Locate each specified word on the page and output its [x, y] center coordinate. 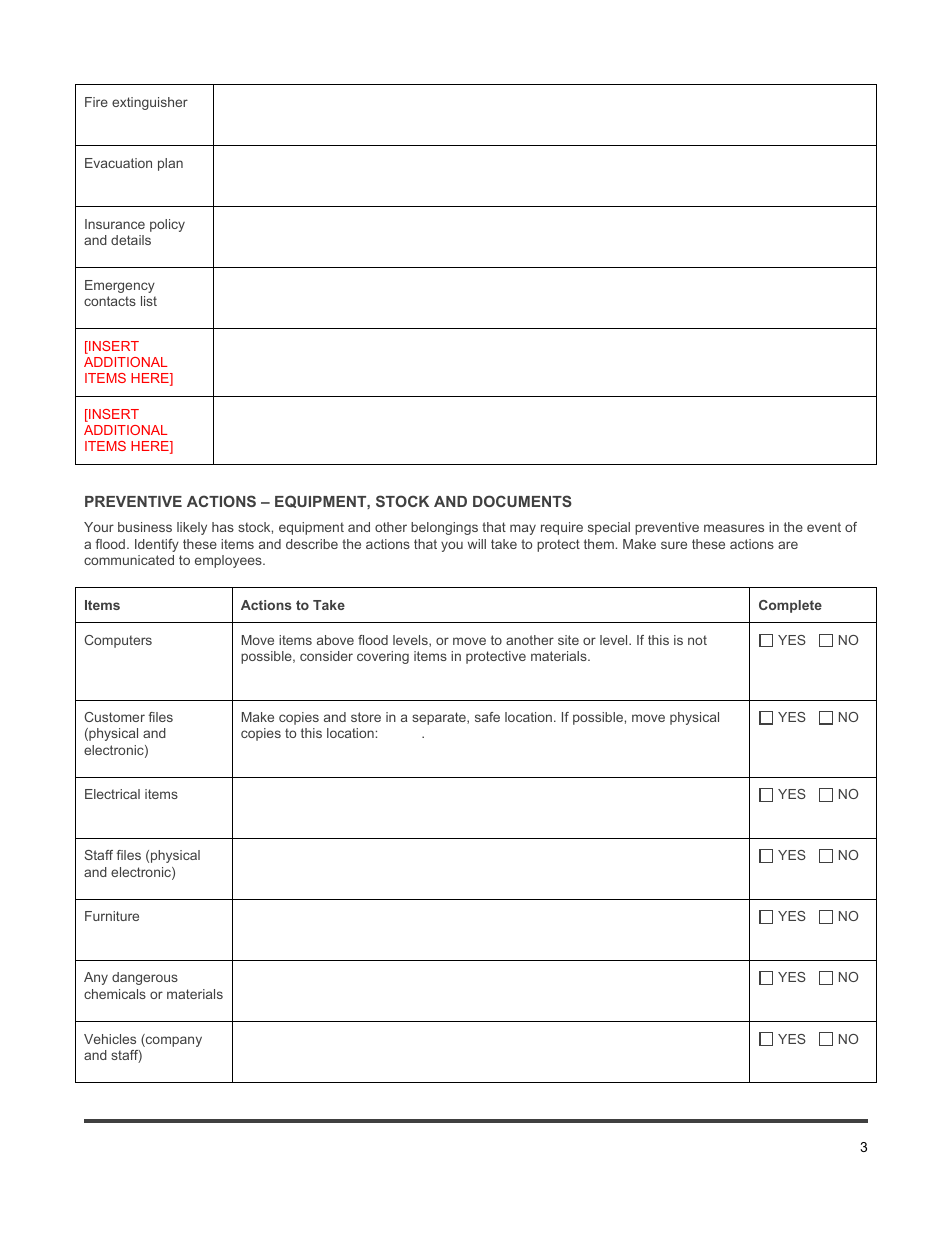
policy [167, 225]
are [788, 545]
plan [170, 164]
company [173, 1040]
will [477, 544]
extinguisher [150, 103]
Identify [157, 545]
